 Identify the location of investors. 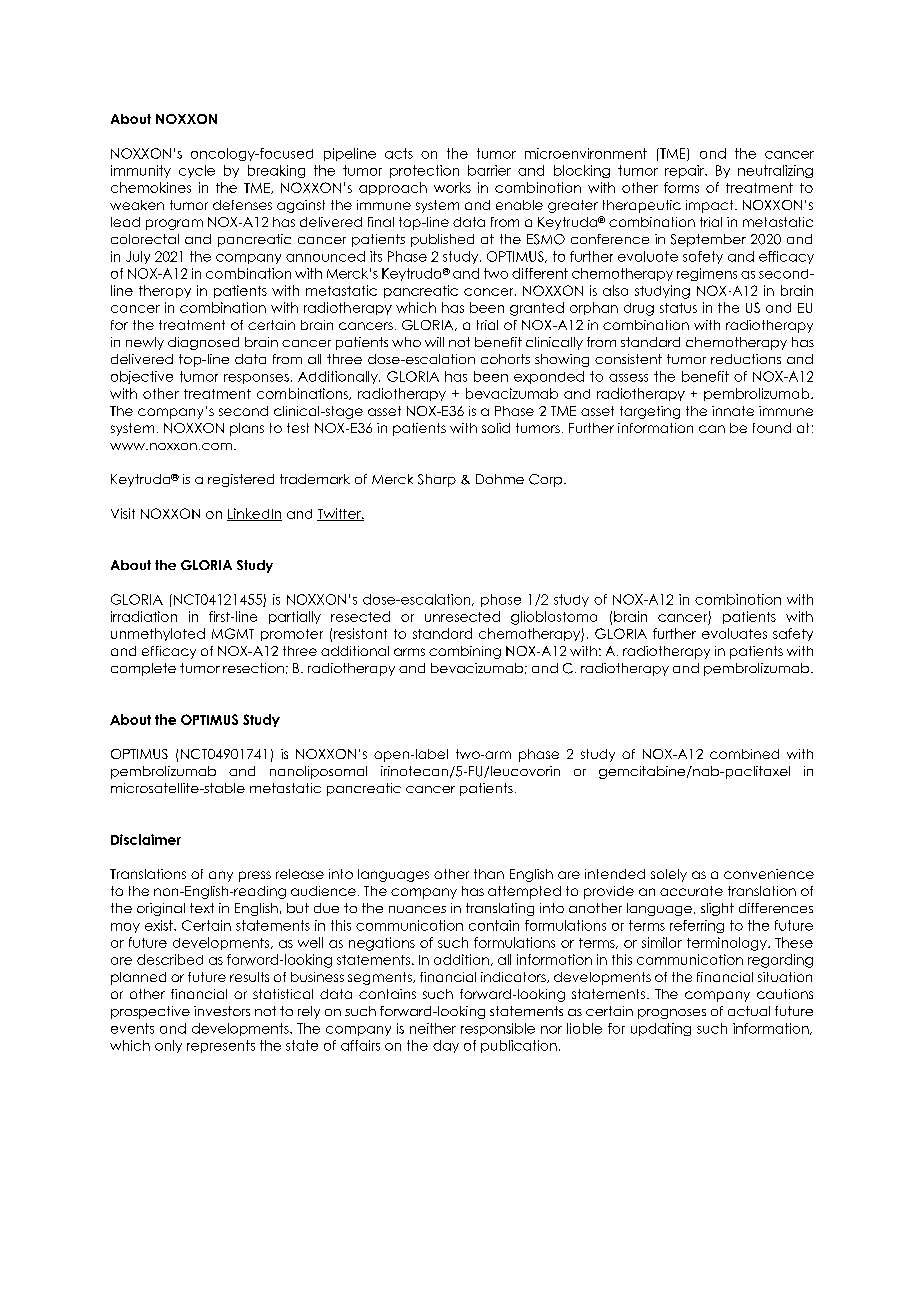
(222, 1011).
